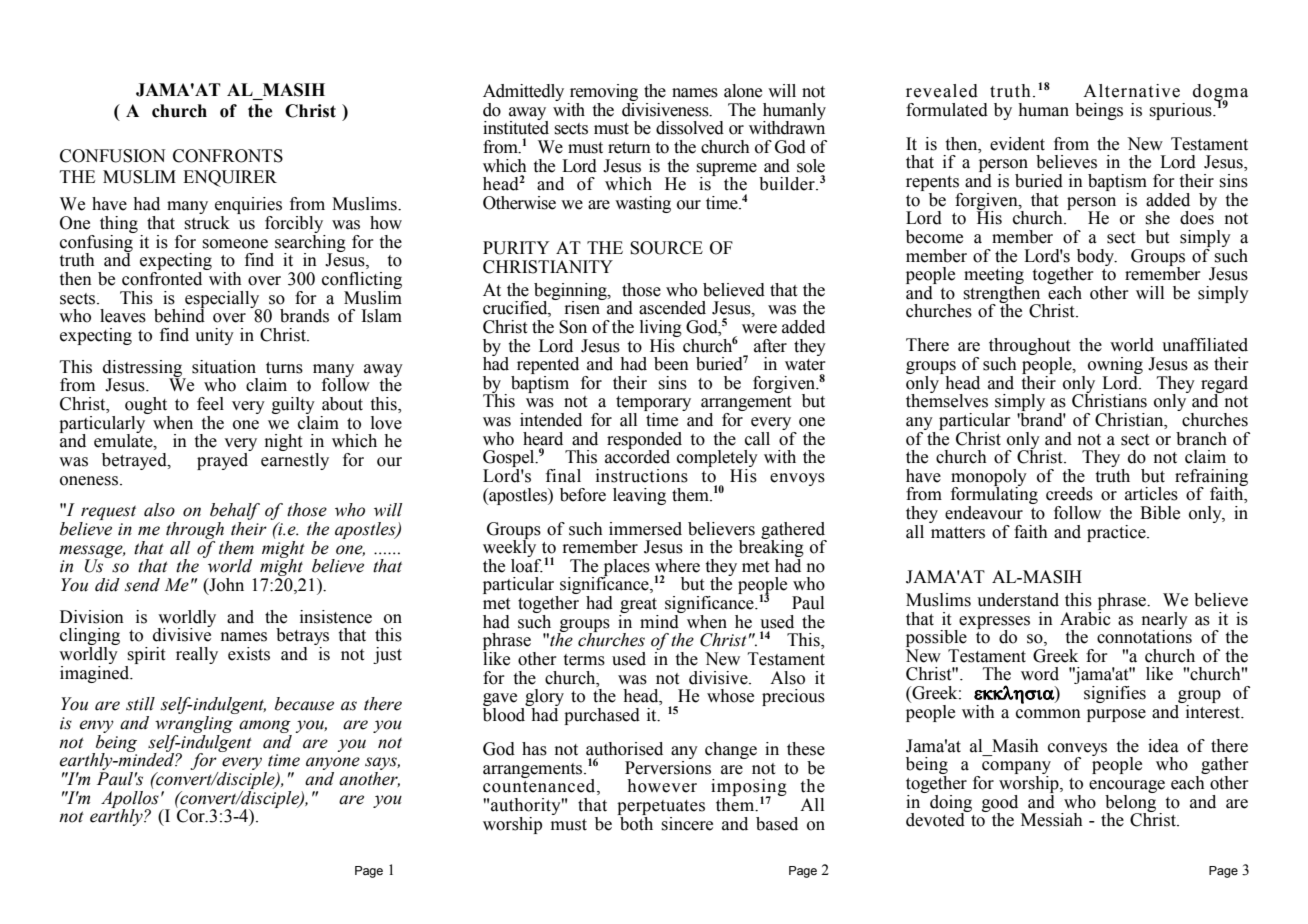 This screenshot has height=924, width=1308. What do you see at coordinates (1130, 803) in the screenshot?
I see `belong` at bounding box center [1130, 803].
